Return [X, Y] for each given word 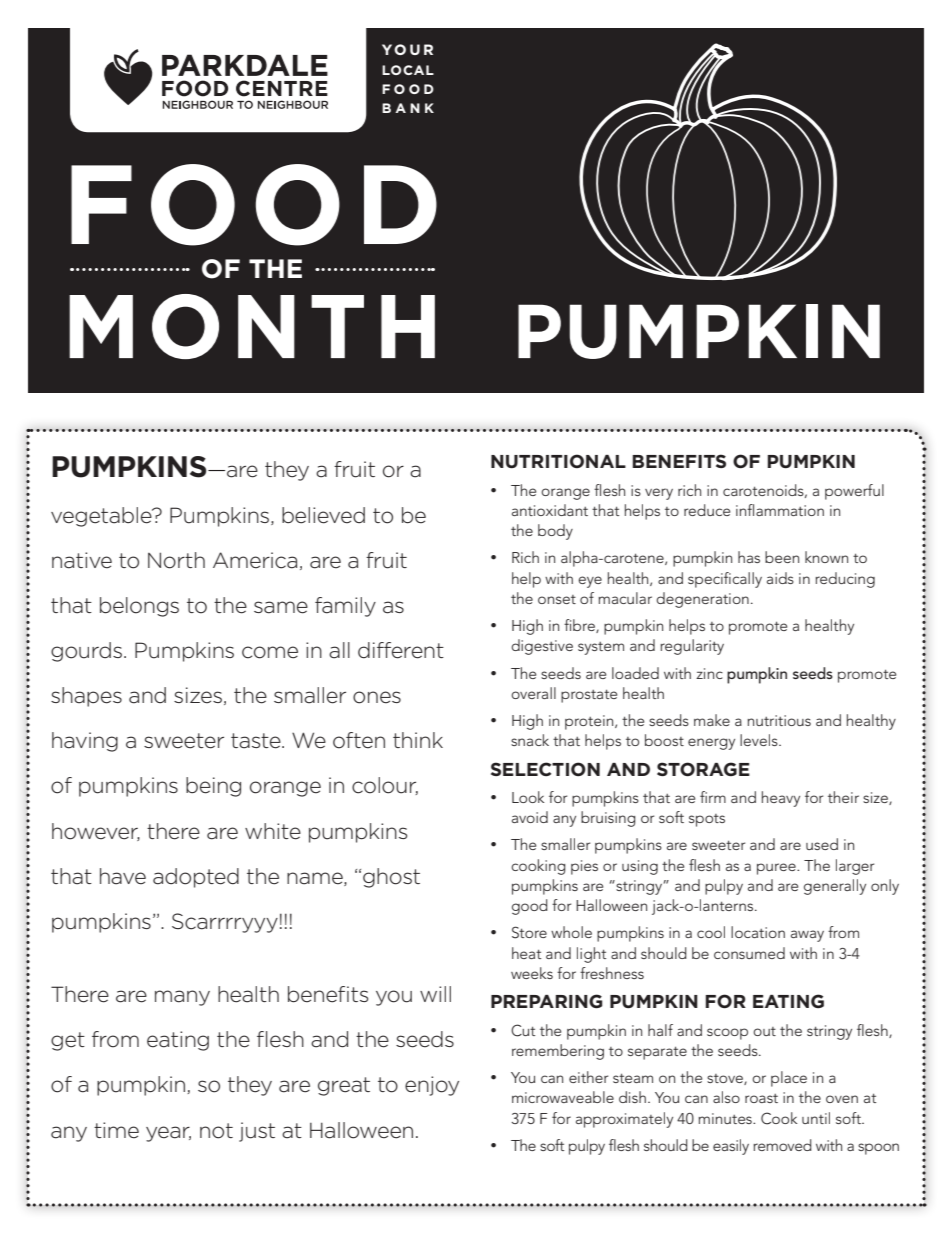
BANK [408, 108]
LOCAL [408, 70]
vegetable [102, 517]
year [168, 1134]
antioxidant [550, 510]
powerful [854, 492]
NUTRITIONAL [558, 461]
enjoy [432, 1086]
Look [528, 797]
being [213, 787]
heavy [781, 799]
